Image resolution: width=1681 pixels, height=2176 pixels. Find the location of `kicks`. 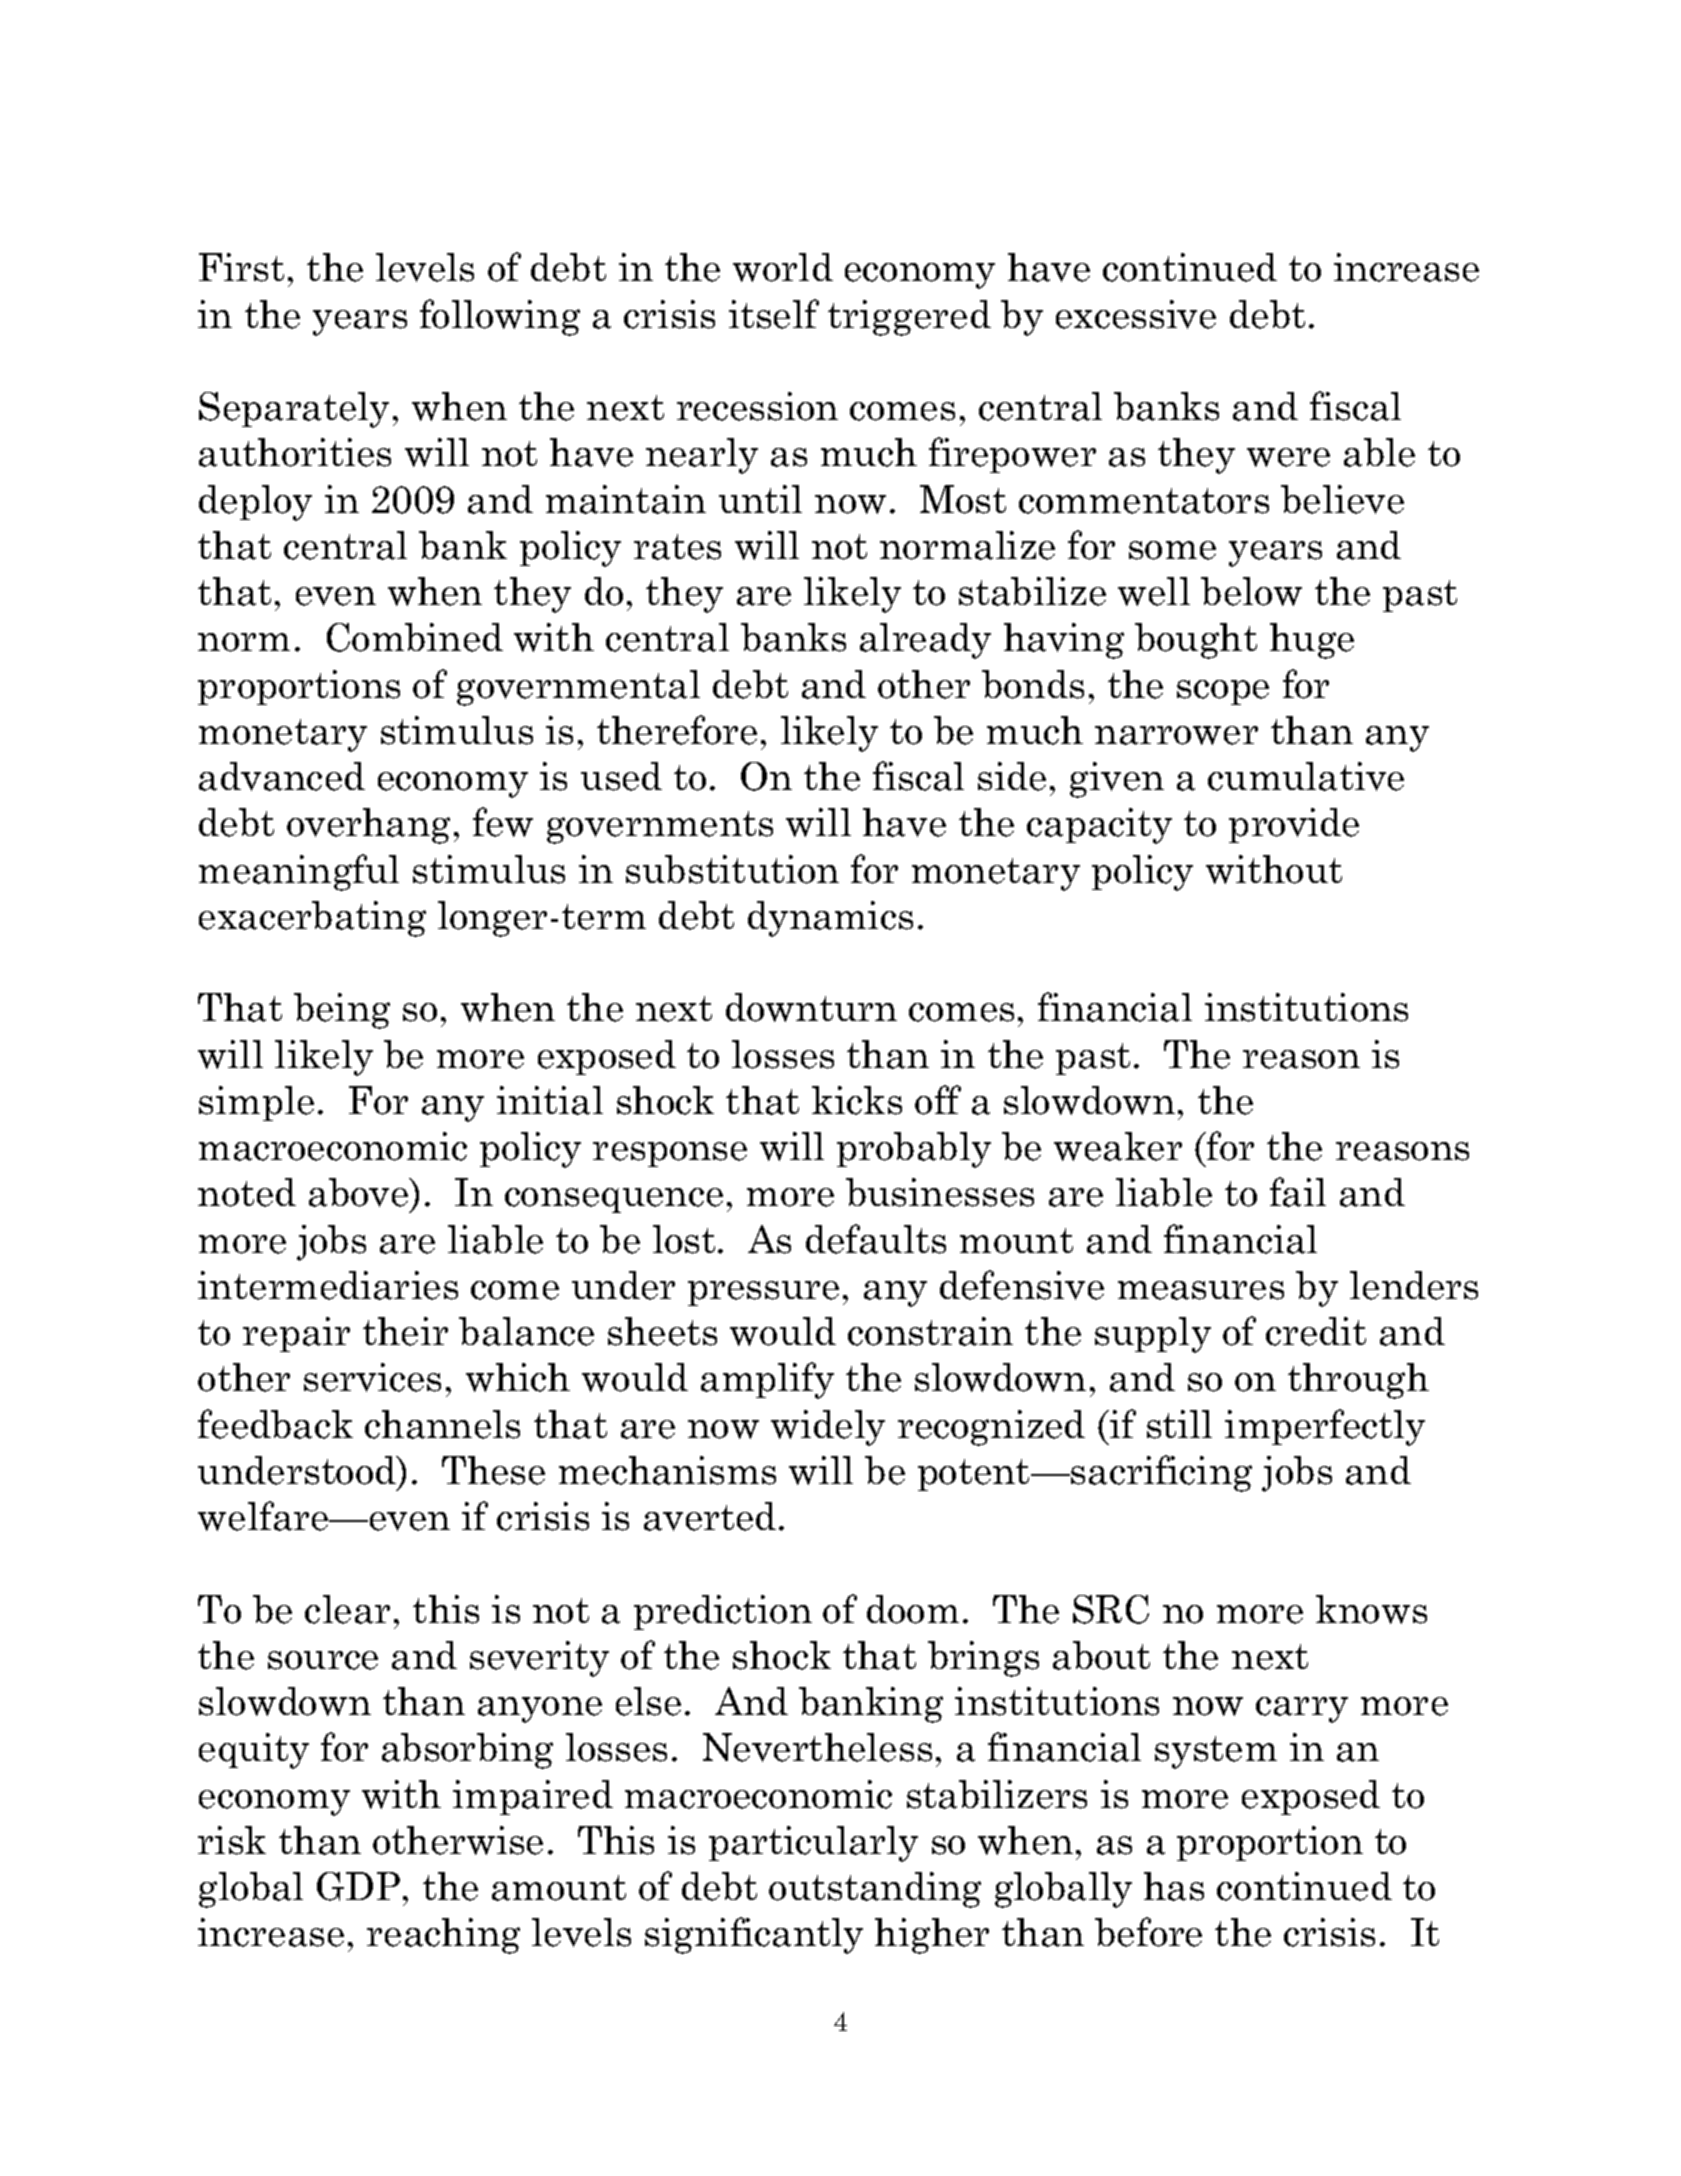

kicks is located at coordinates (857, 1100).
